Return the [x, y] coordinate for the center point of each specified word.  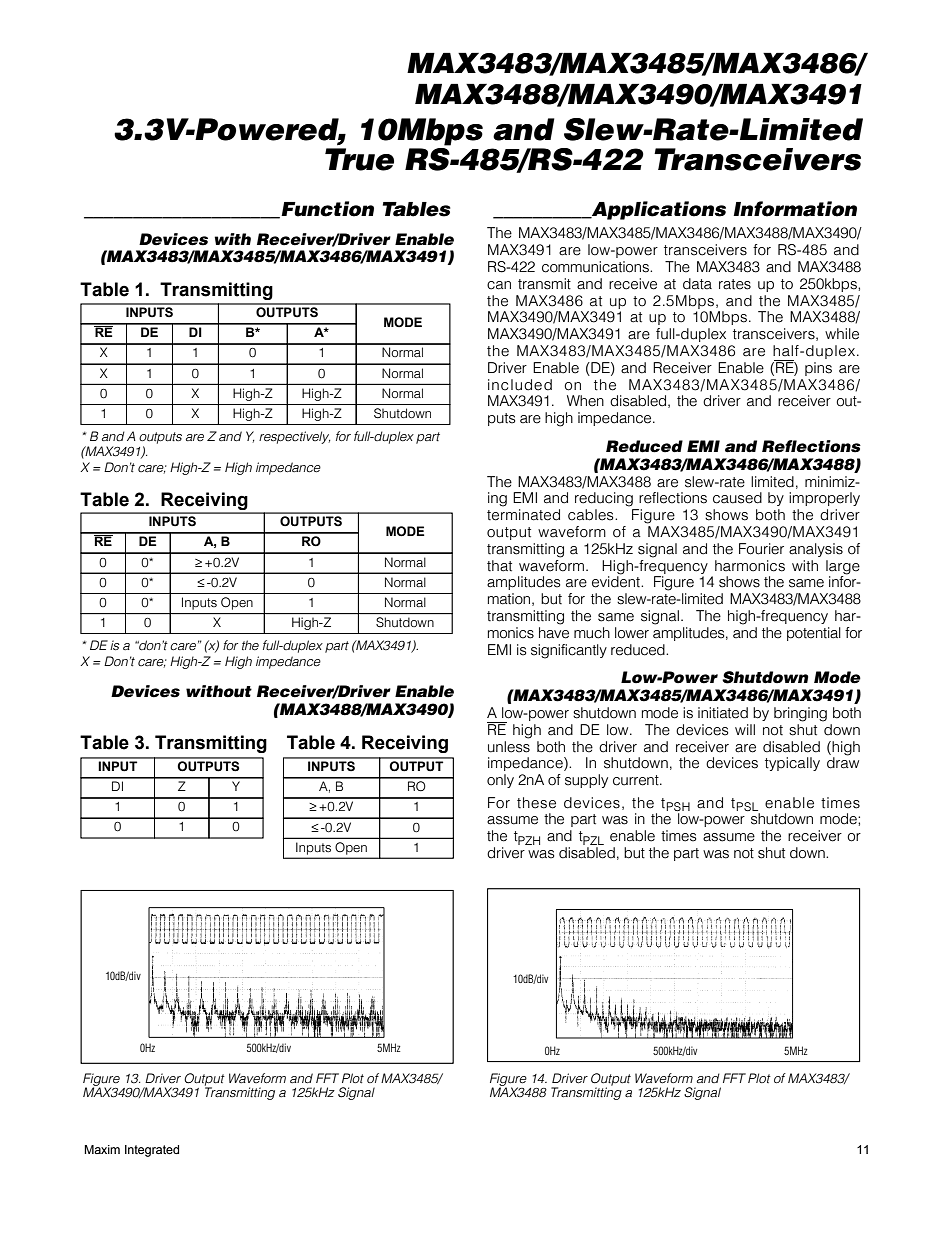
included [520, 385]
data [697, 284]
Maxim [102, 1149]
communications [596, 267]
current [637, 780]
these [536, 803]
